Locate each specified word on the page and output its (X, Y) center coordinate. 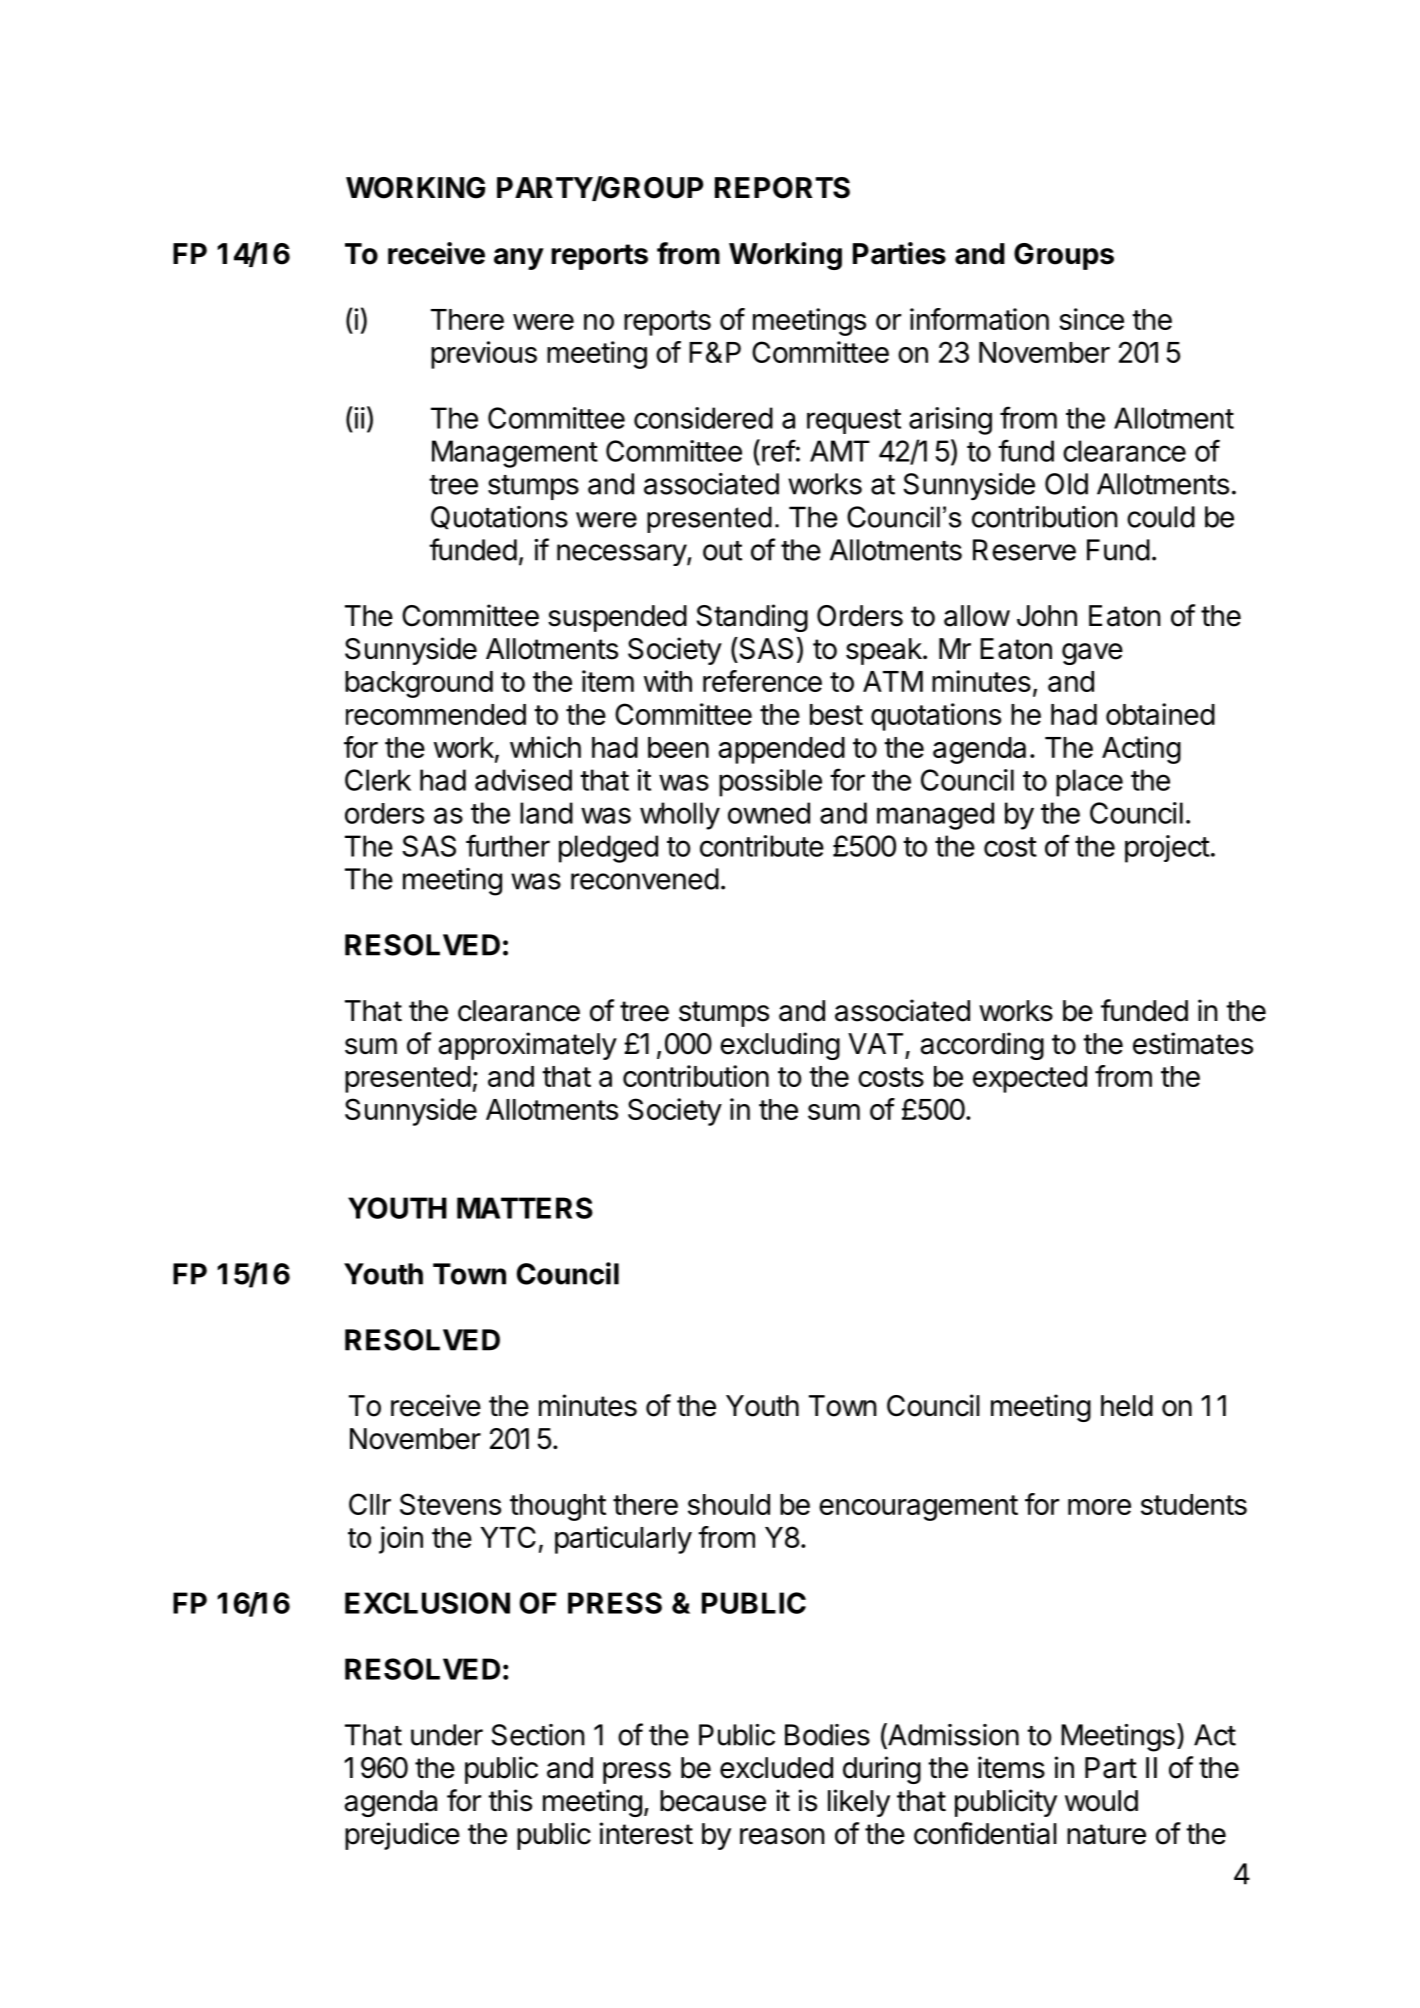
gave (1092, 654)
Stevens (450, 1504)
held (1127, 1406)
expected (1030, 1079)
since (1091, 319)
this (510, 1800)
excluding (780, 1046)
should (729, 1504)
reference (762, 681)
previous (484, 355)
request (854, 421)
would (1101, 1801)
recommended (436, 714)
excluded (776, 1768)
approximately (527, 1046)
